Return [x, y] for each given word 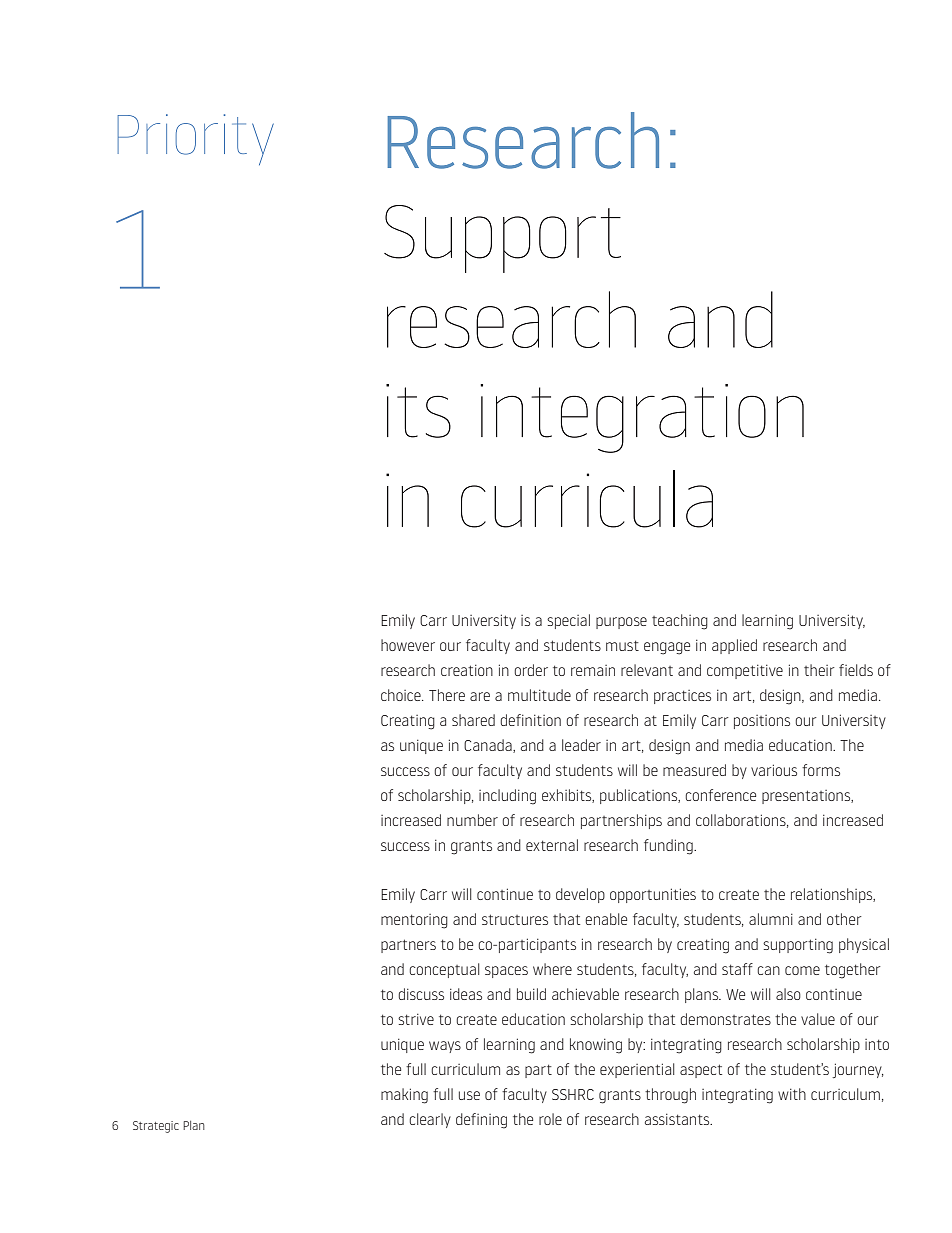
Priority [196, 139]
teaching [680, 622]
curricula [587, 499]
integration [642, 418]
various [774, 770]
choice [402, 695]
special [568, 621]
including [507, 797]
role [550, 1119]
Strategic [156, 1127]
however [408, 645]
